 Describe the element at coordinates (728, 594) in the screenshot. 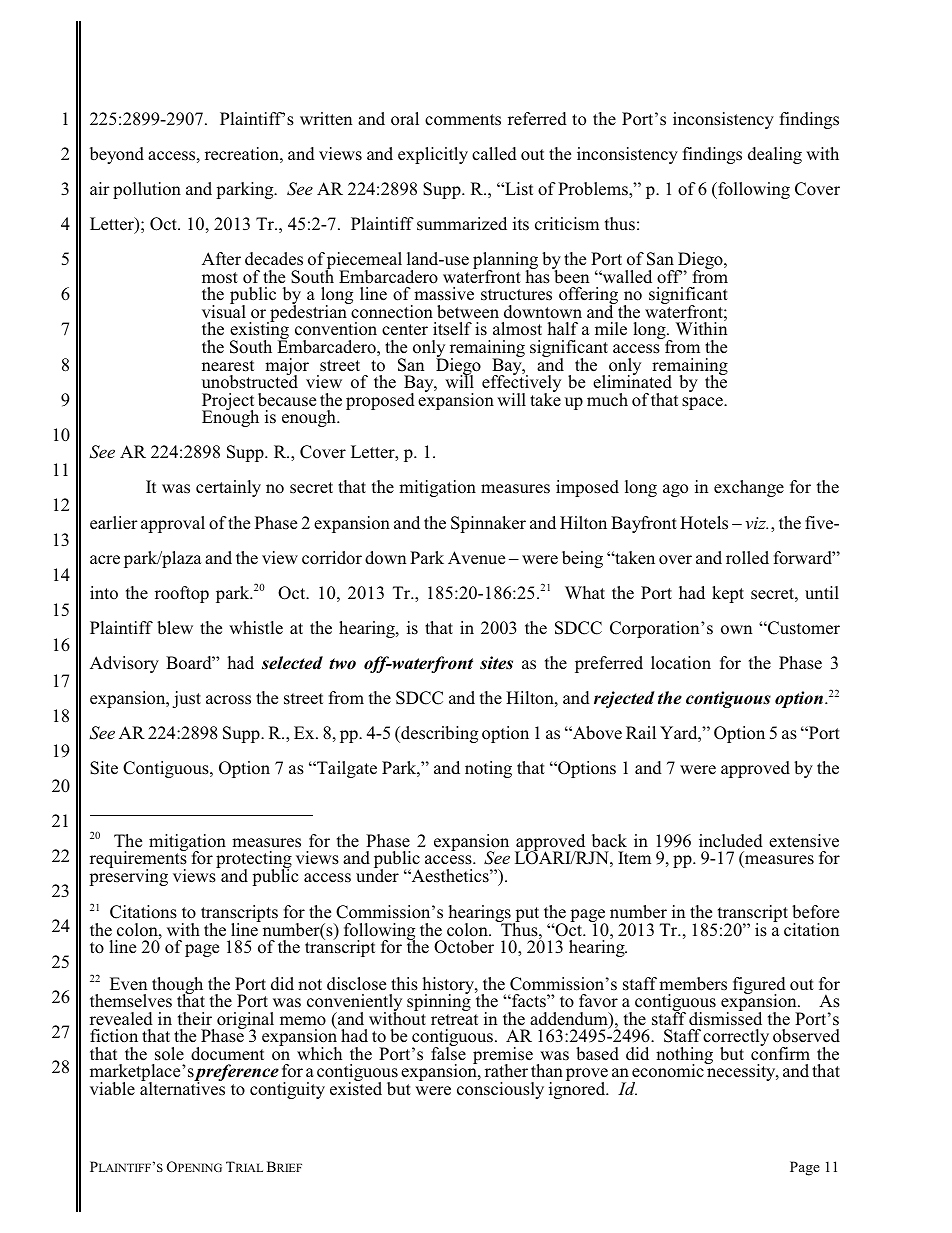

I see `kept` at that location.
